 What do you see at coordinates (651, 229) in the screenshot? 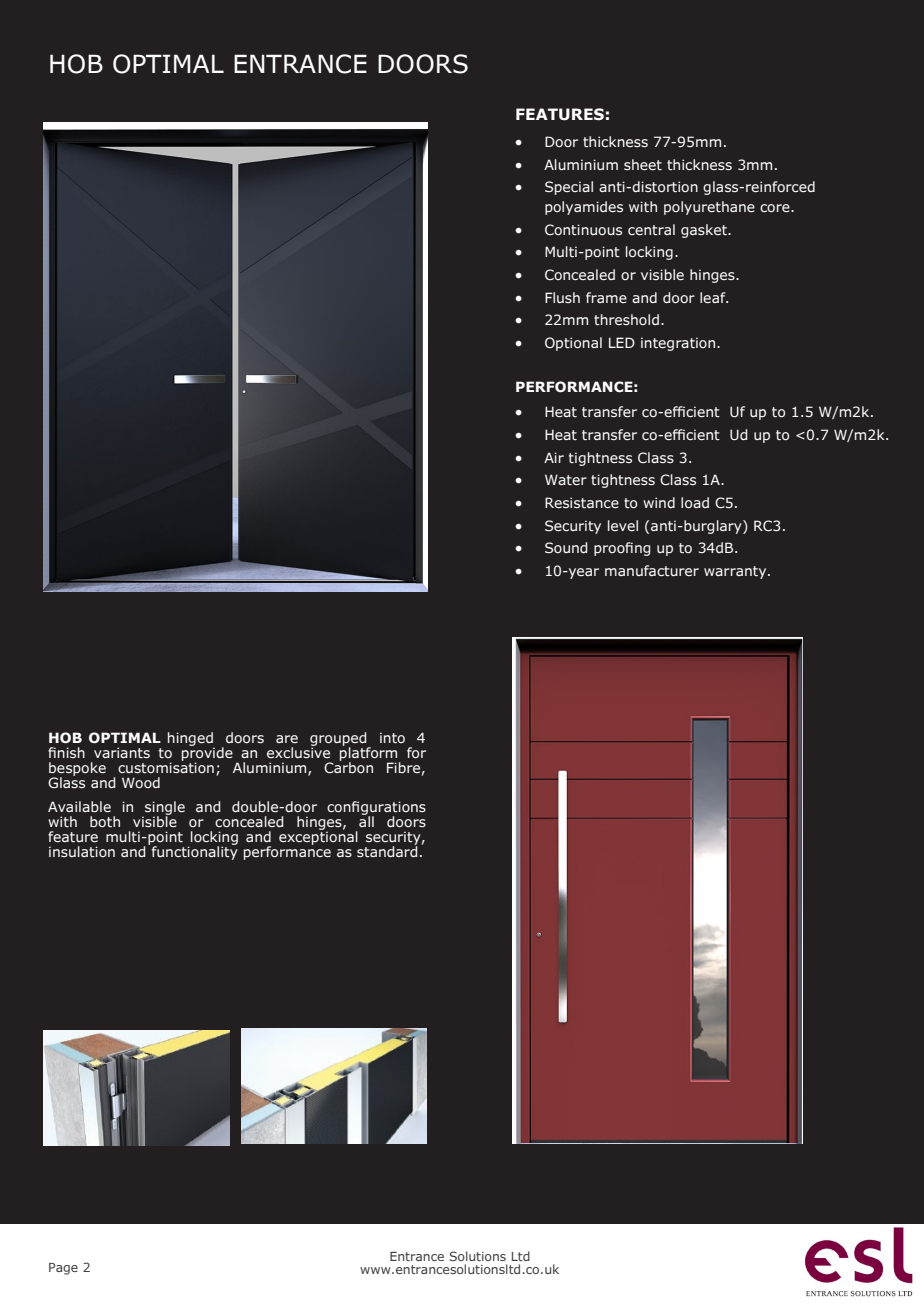
I see `central` at bounding box center [651, 229].
